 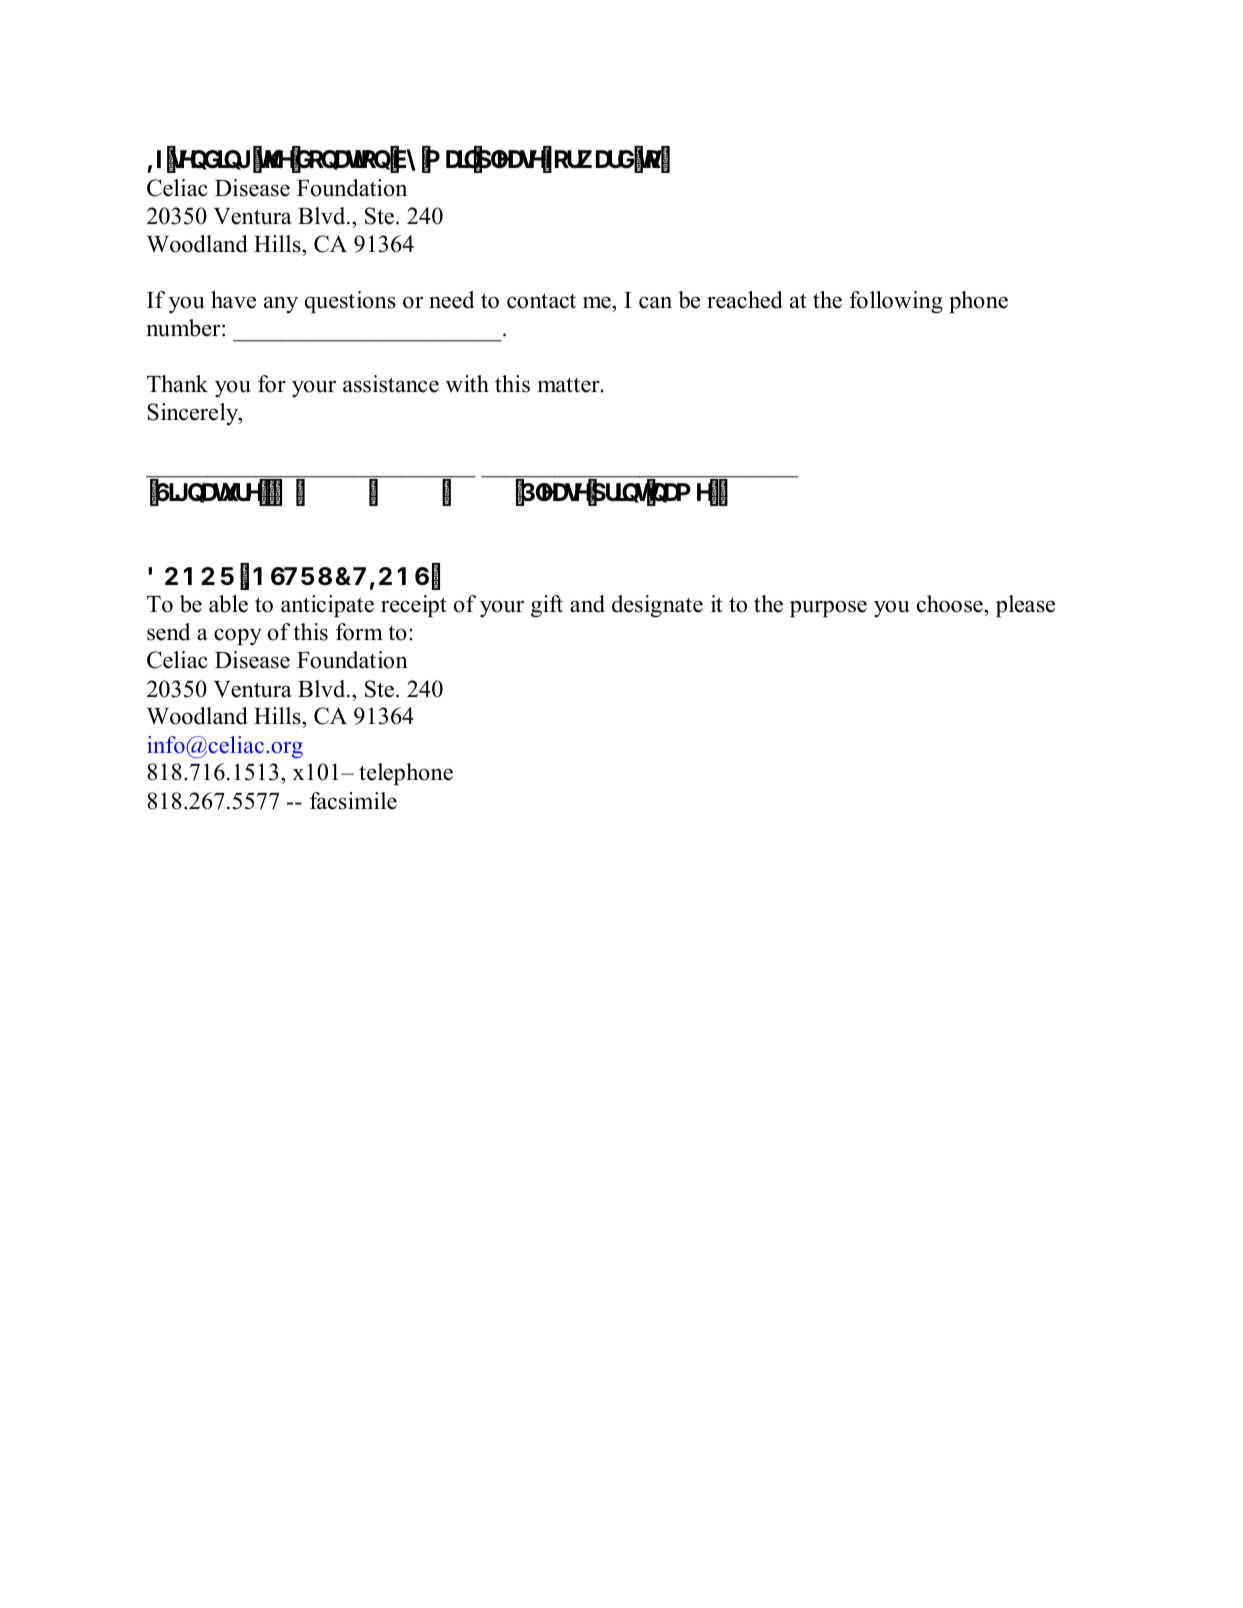 I want to click on facsimile, so click(x=353, y=801).
